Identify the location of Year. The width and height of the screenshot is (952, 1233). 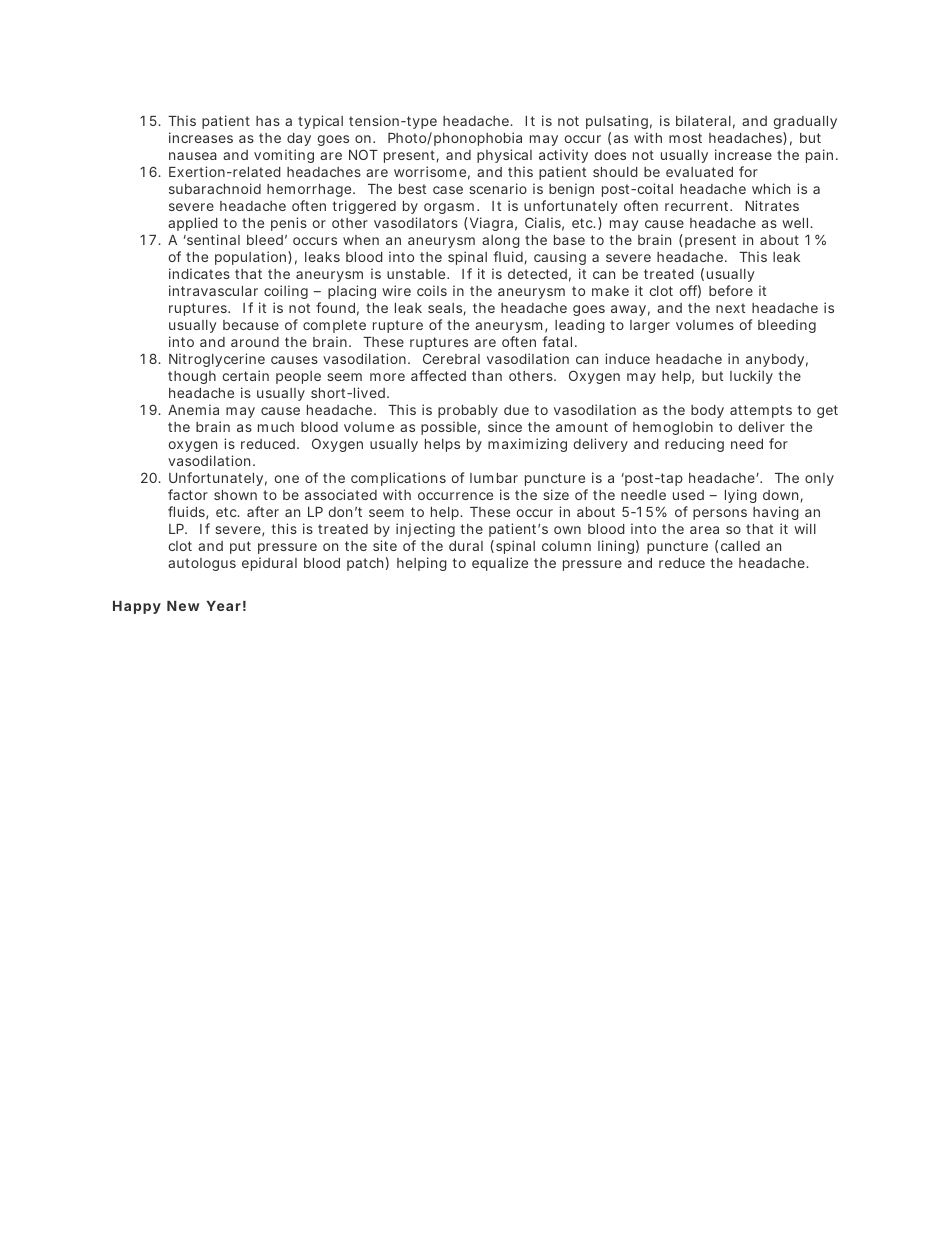
(223, 606).
